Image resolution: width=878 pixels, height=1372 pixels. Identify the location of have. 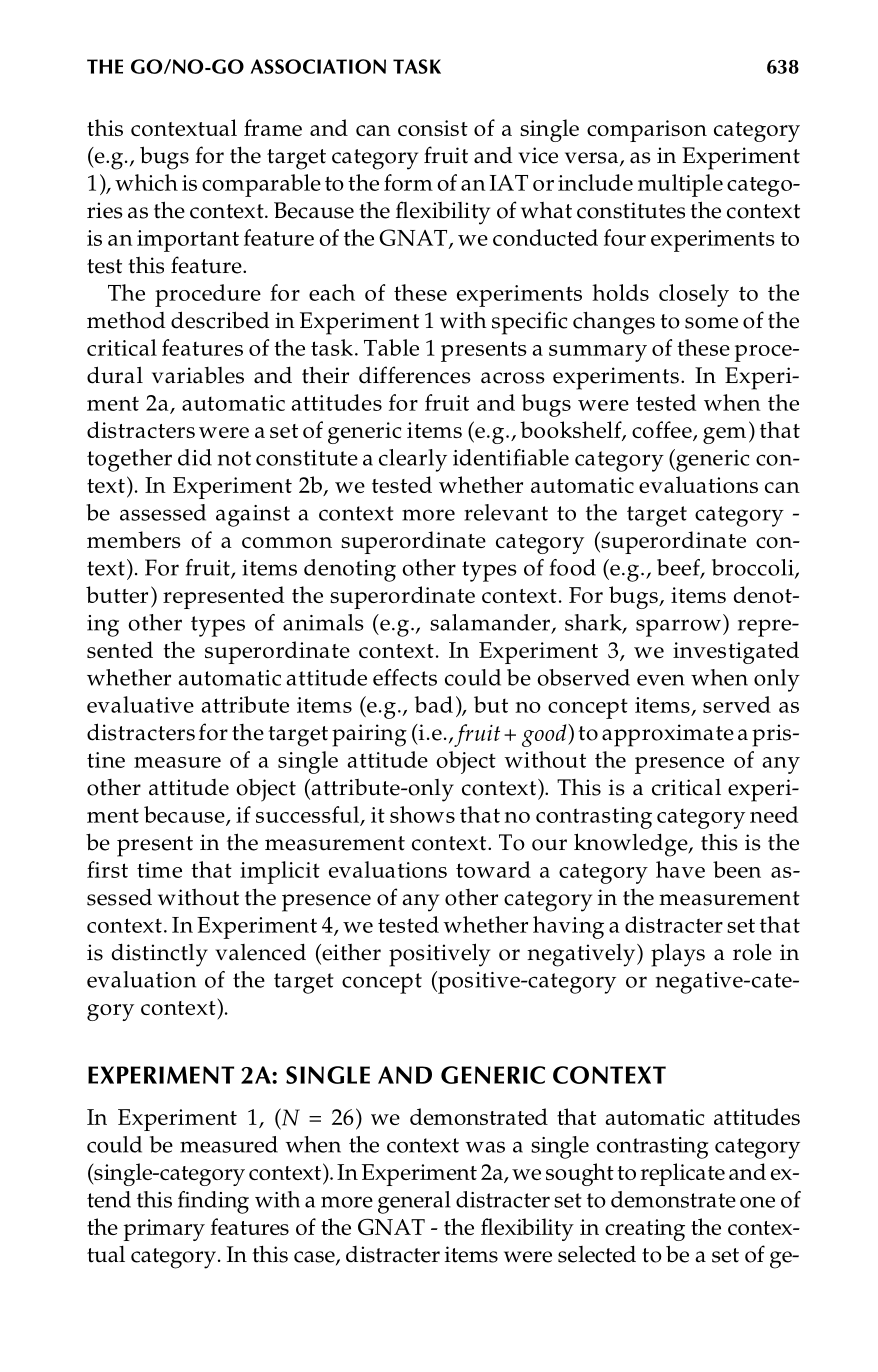
(680, 869).
